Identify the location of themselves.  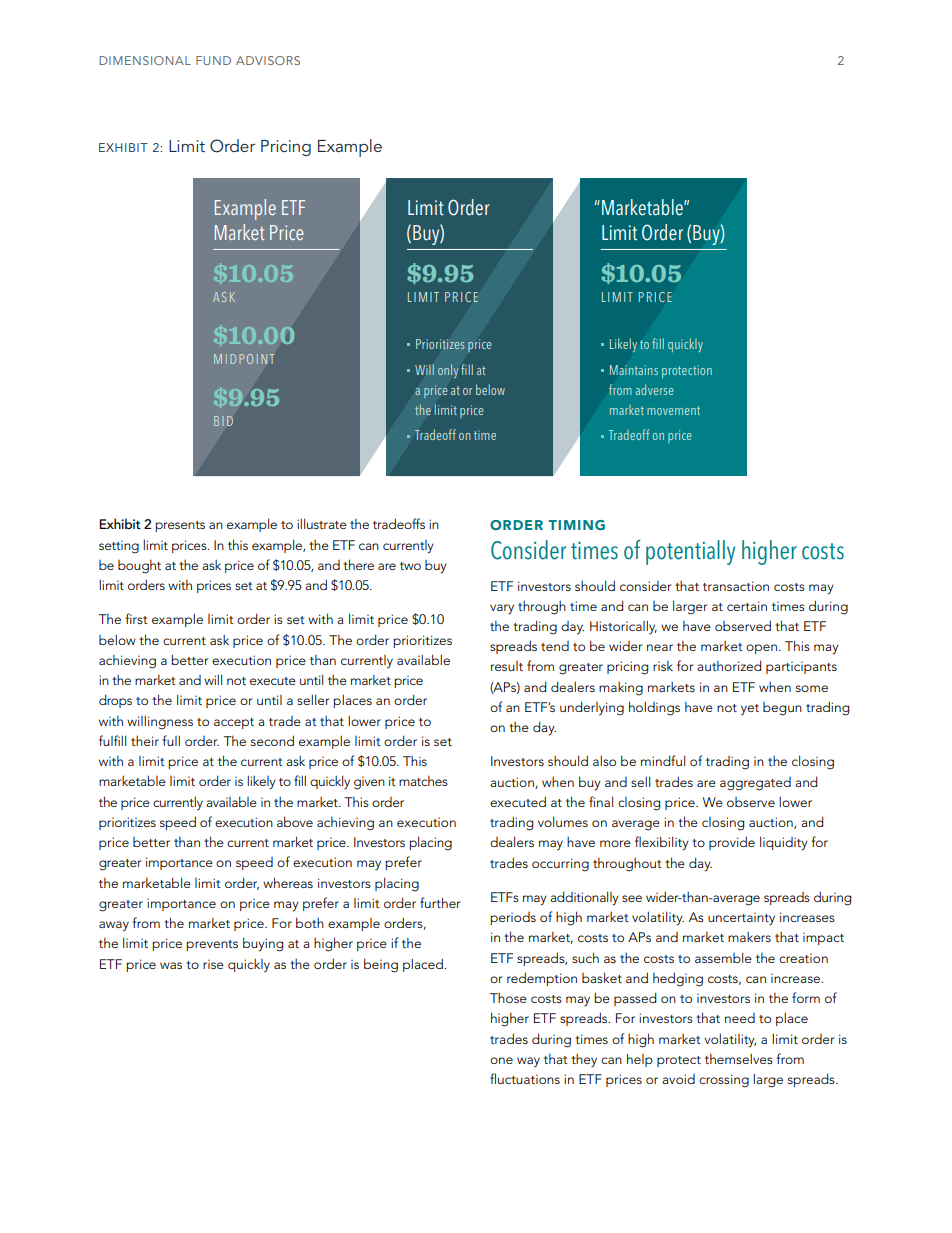
(739, 1058).
